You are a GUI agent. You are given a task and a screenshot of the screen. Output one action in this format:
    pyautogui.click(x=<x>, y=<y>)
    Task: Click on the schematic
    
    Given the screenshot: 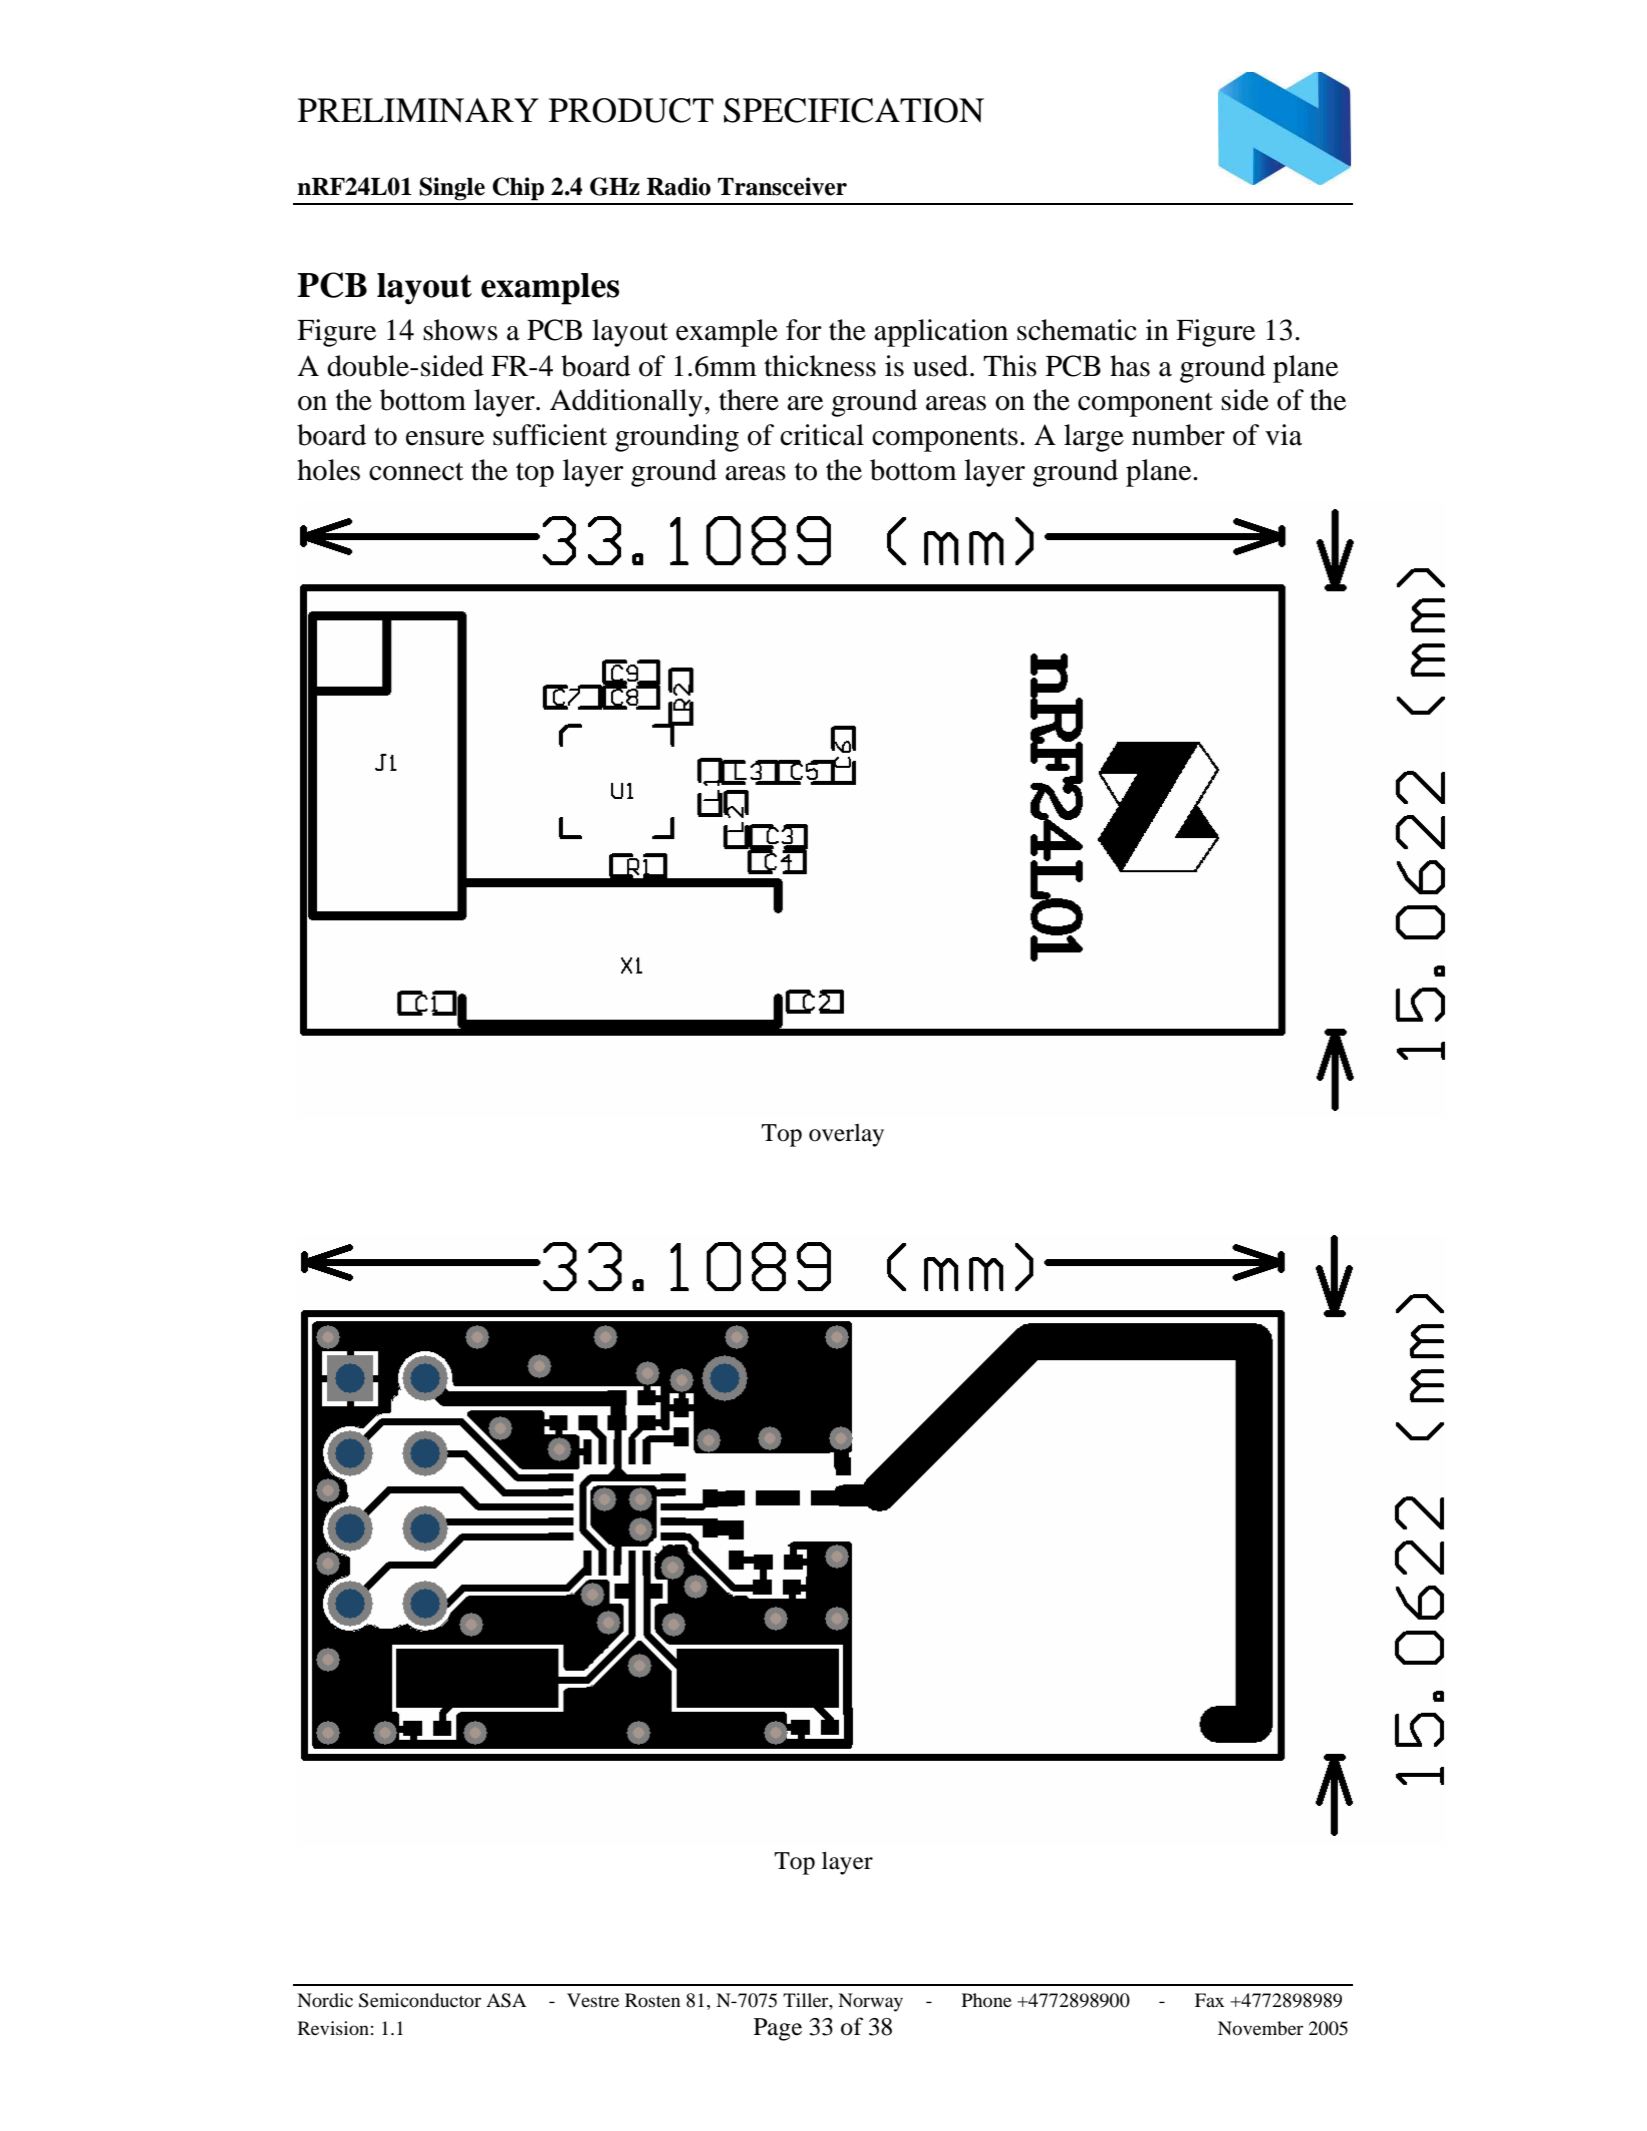 What is the action you would take?
    pyautogui.click(x=1077, y=330)
